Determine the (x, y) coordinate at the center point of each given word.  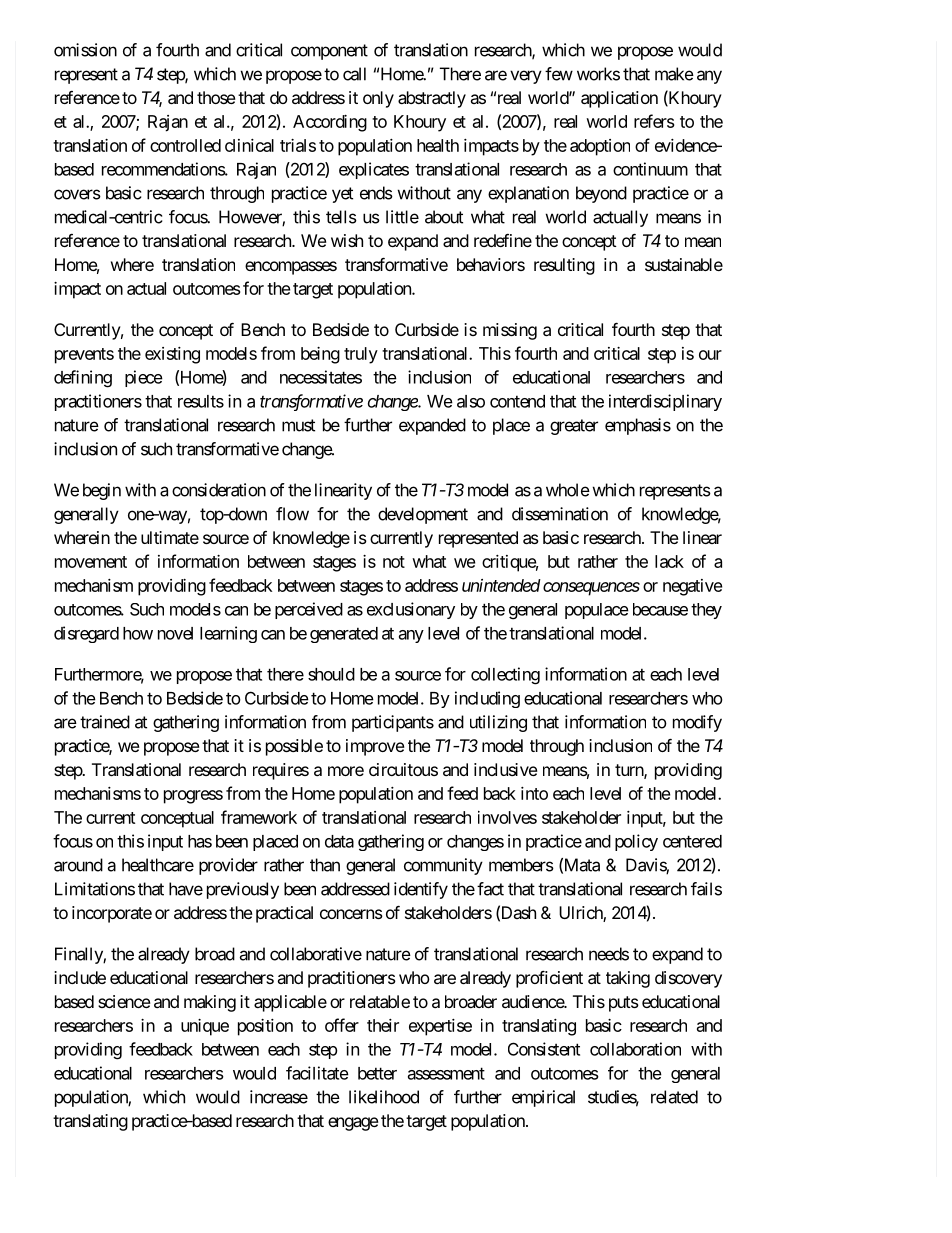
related (674, 1097)
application (619, 99)
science (124, 1001)
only (378, 99)
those (216, 97)
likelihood (384, 1097)
